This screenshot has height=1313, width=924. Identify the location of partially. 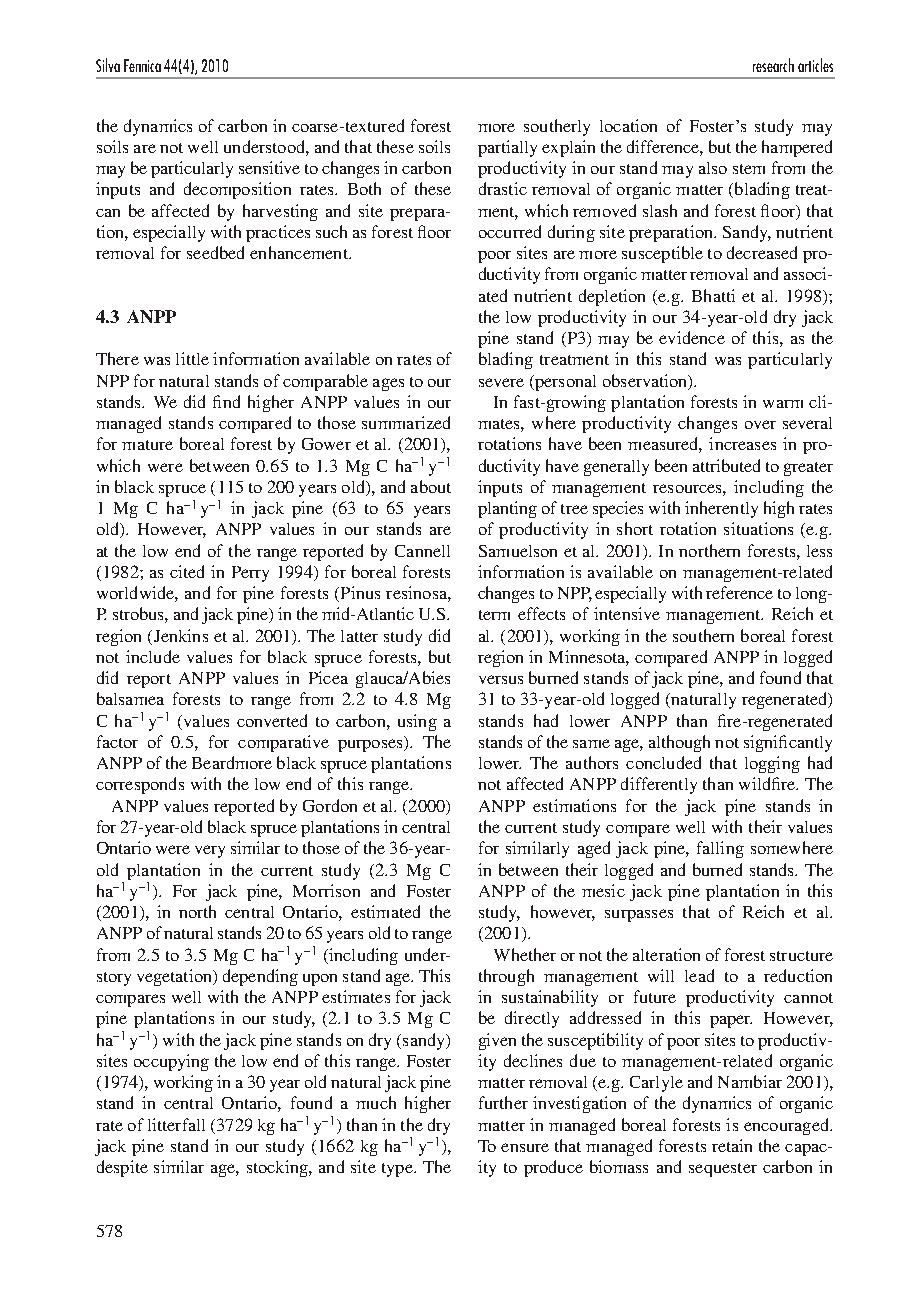
(507, 148).
